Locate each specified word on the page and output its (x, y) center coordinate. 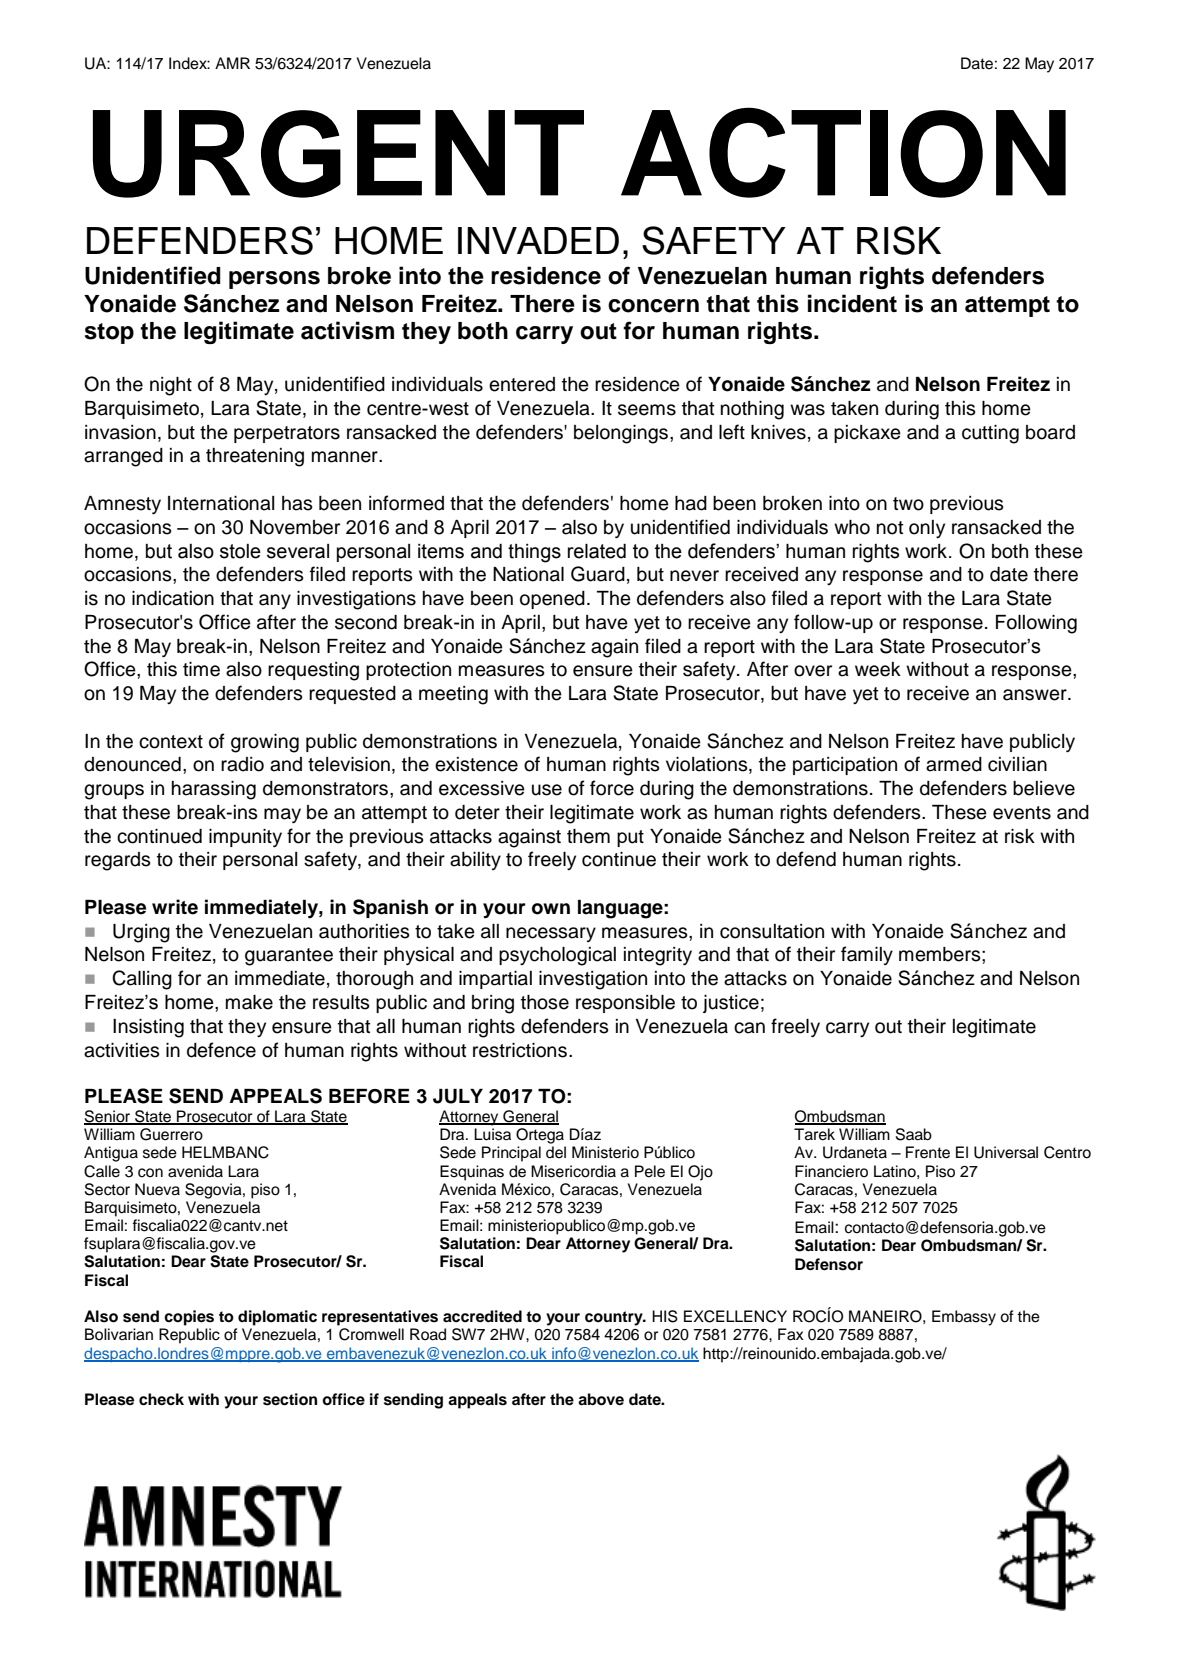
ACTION (843, 152)
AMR (232, 63)
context (171, 742)
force (612, 788)
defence (221, 1050)
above (601, 1399)
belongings (622, 434)
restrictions (520, 1050)
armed (954, 764)
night (171, 386)
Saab (914, 1134)
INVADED (538, 240)
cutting (990, 434)
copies (189, 1318)
